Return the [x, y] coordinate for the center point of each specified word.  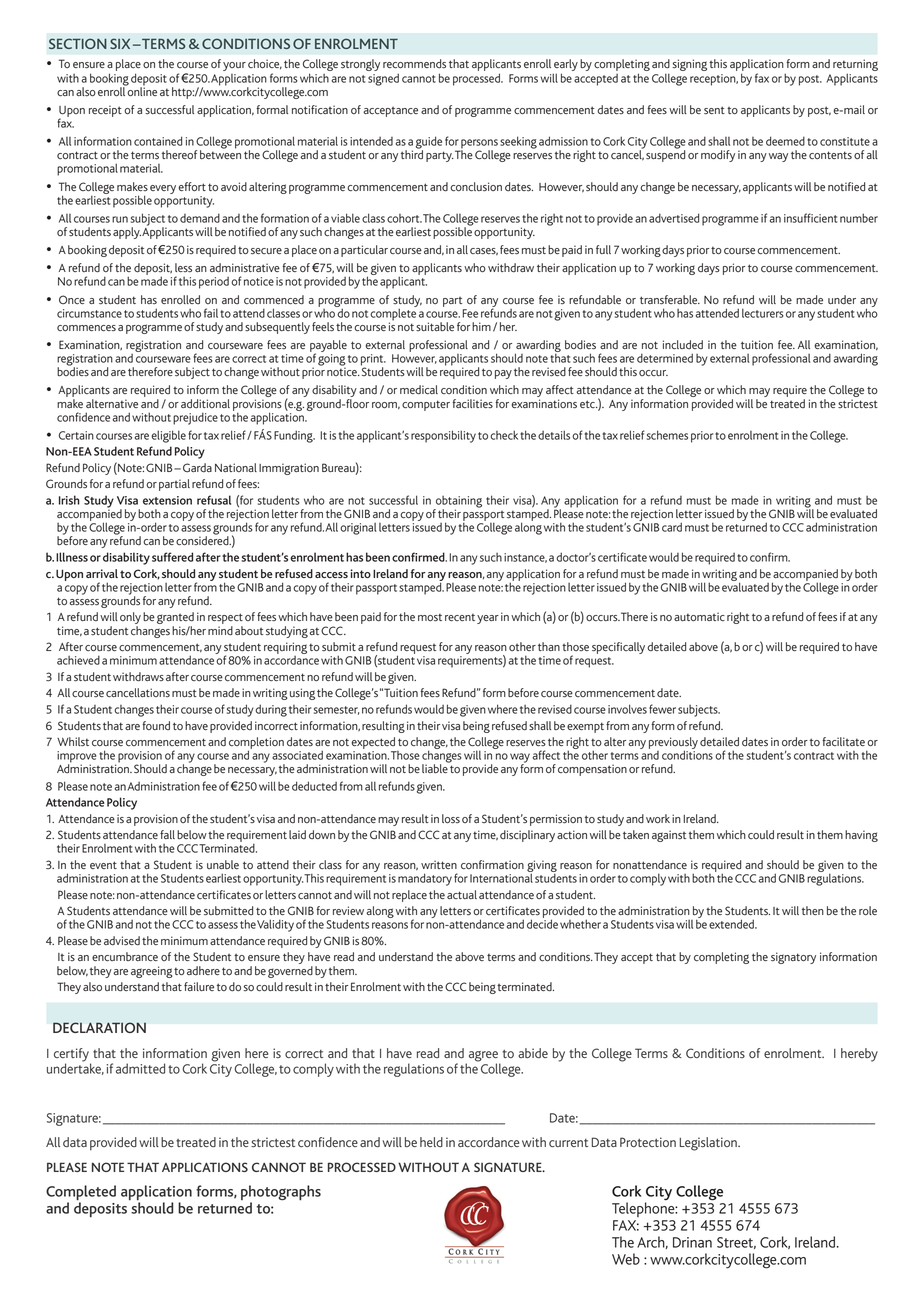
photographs [281, 1194]
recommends [414, 64]
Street [736, 1243]
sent [714, 110]
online [141, 90]
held [431, 1142]
